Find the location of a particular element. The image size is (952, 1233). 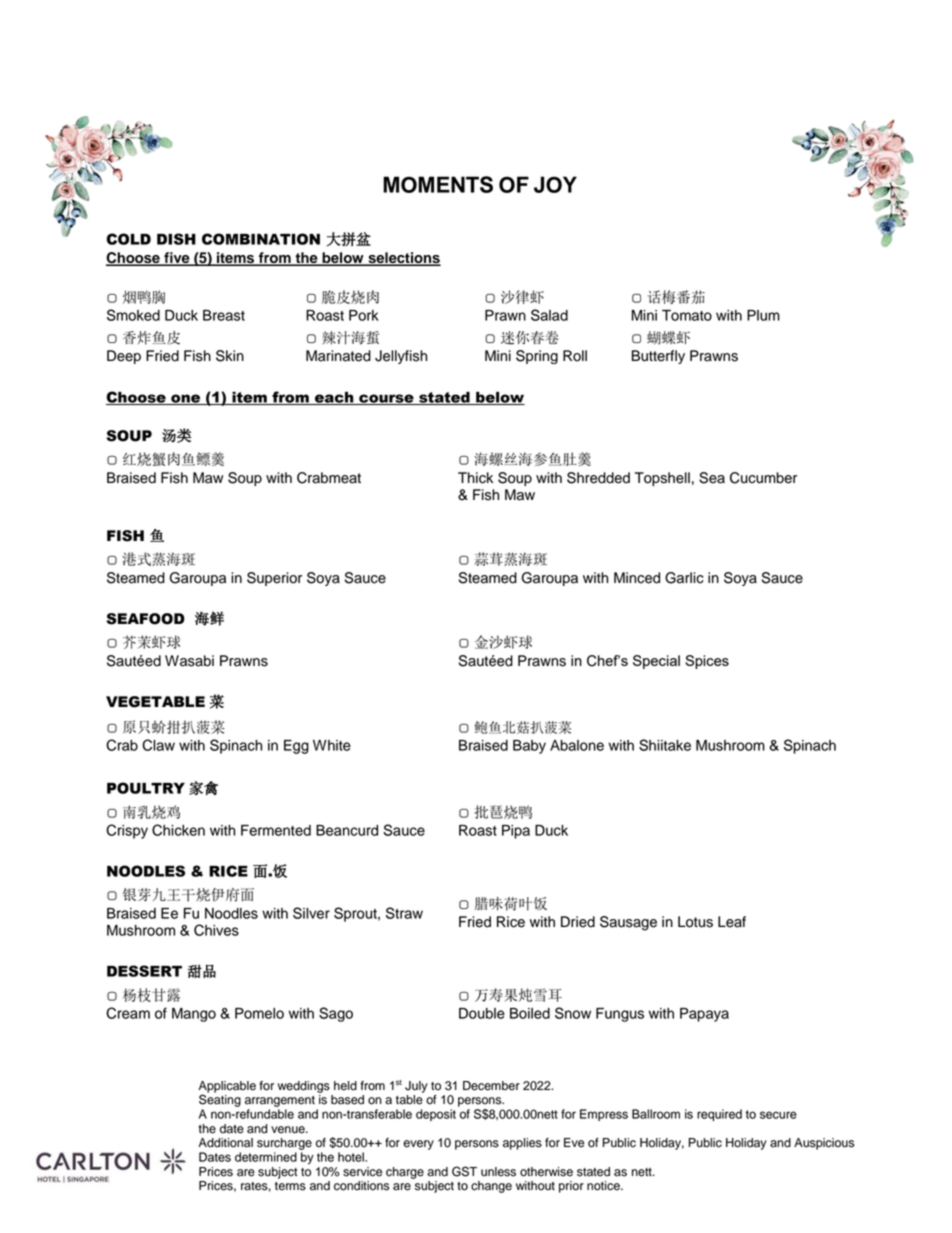

Plum is located at coordinates (763, 315).
